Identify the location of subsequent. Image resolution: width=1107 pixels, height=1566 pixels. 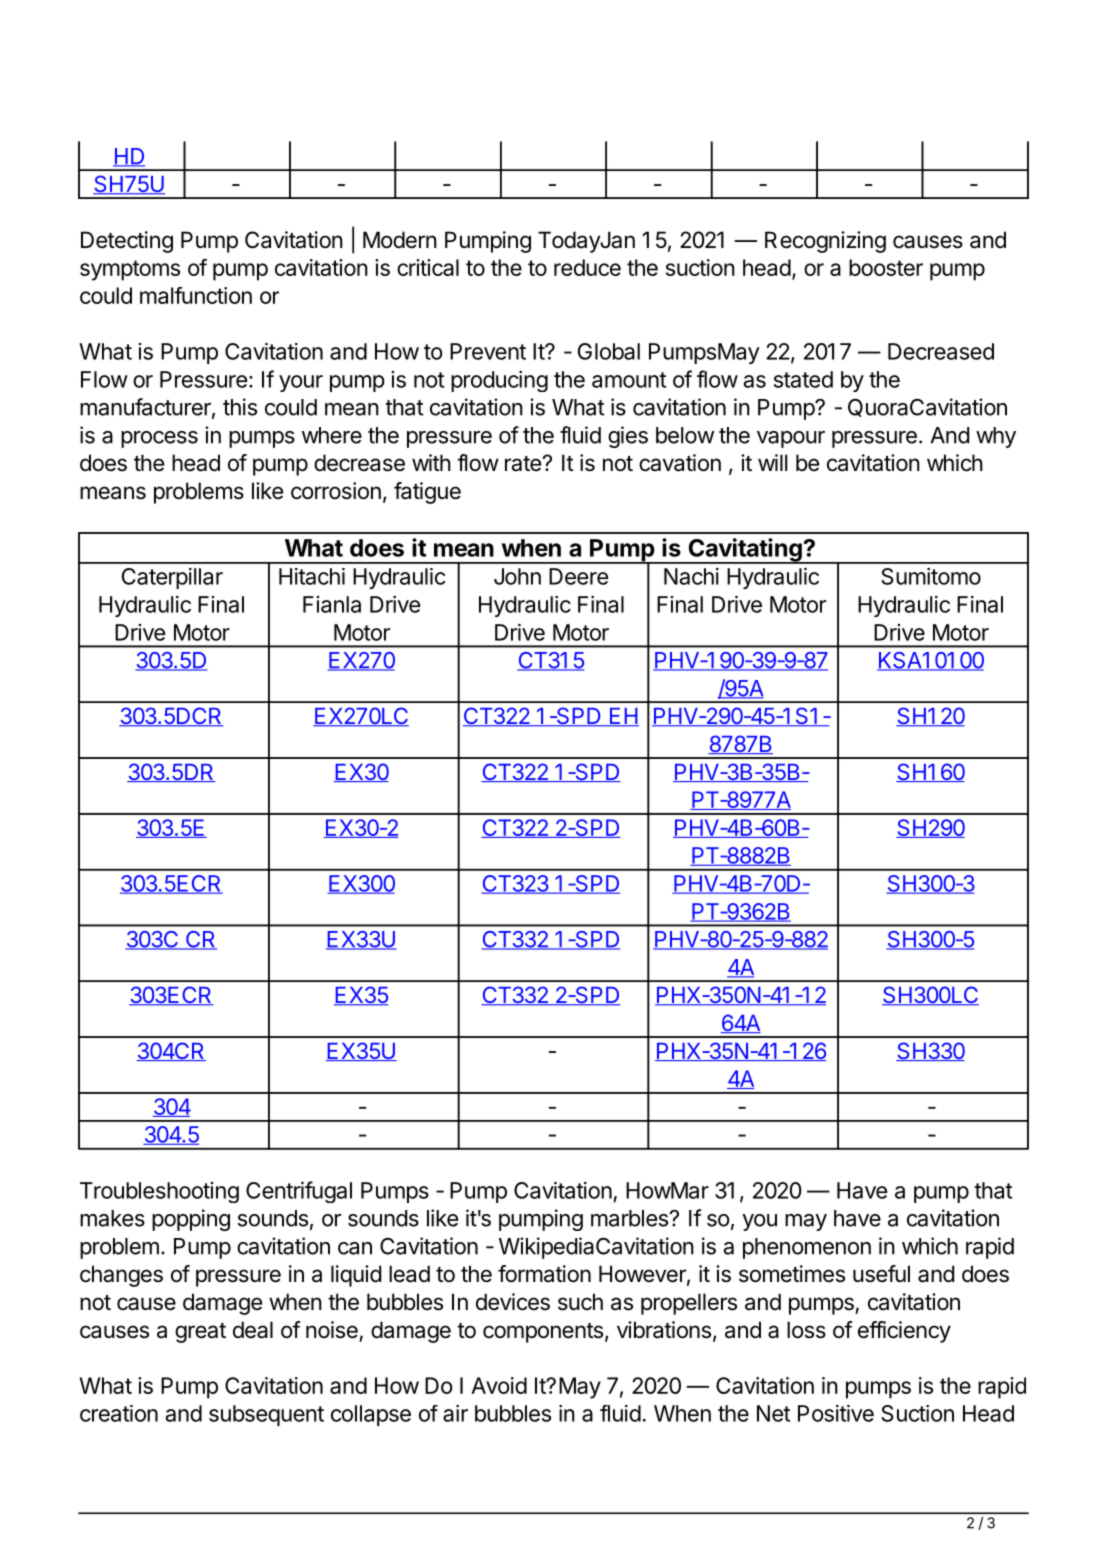
(266, 1415).
